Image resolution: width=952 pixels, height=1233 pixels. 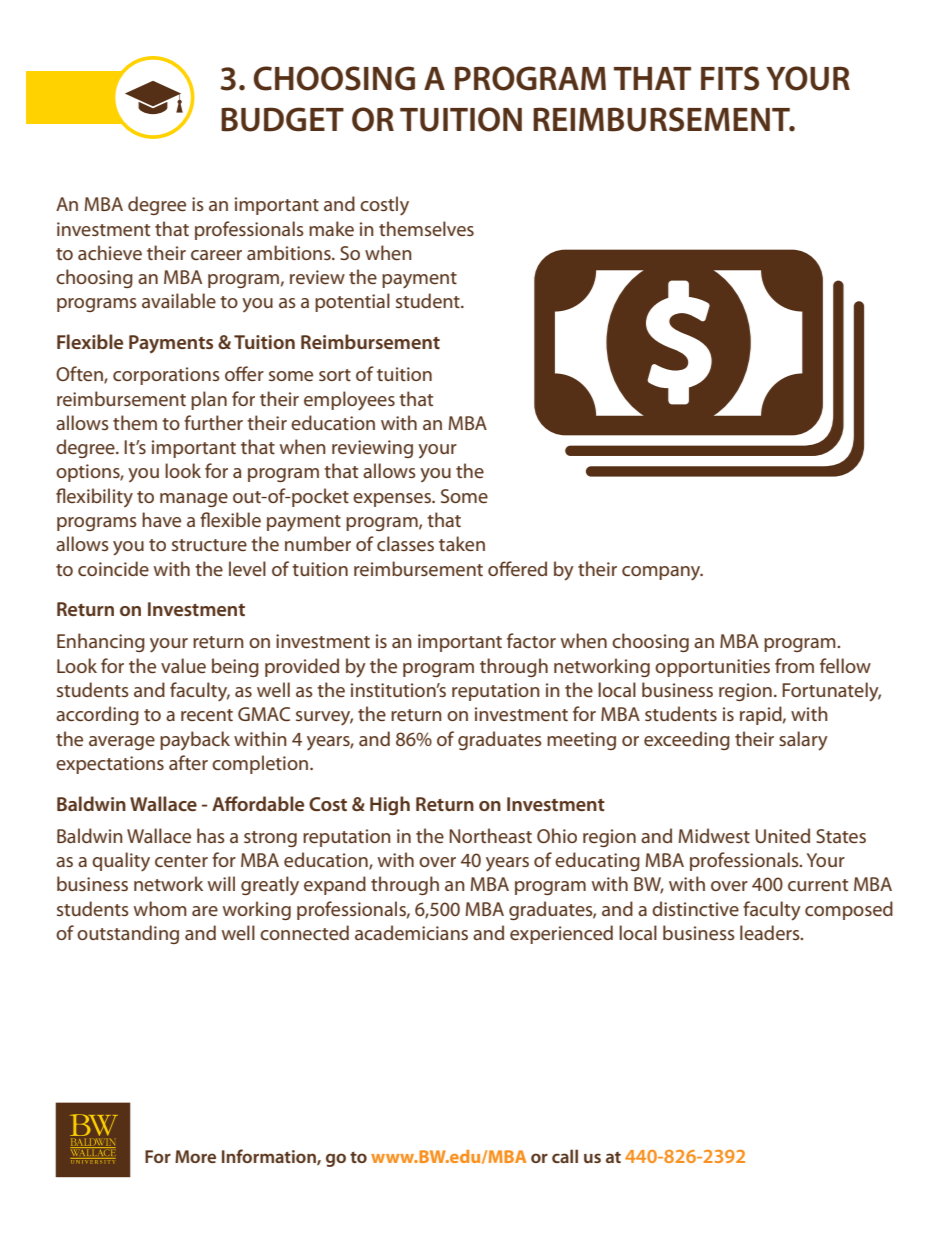 I want to click on FITS, so click(x=730, y=78).
